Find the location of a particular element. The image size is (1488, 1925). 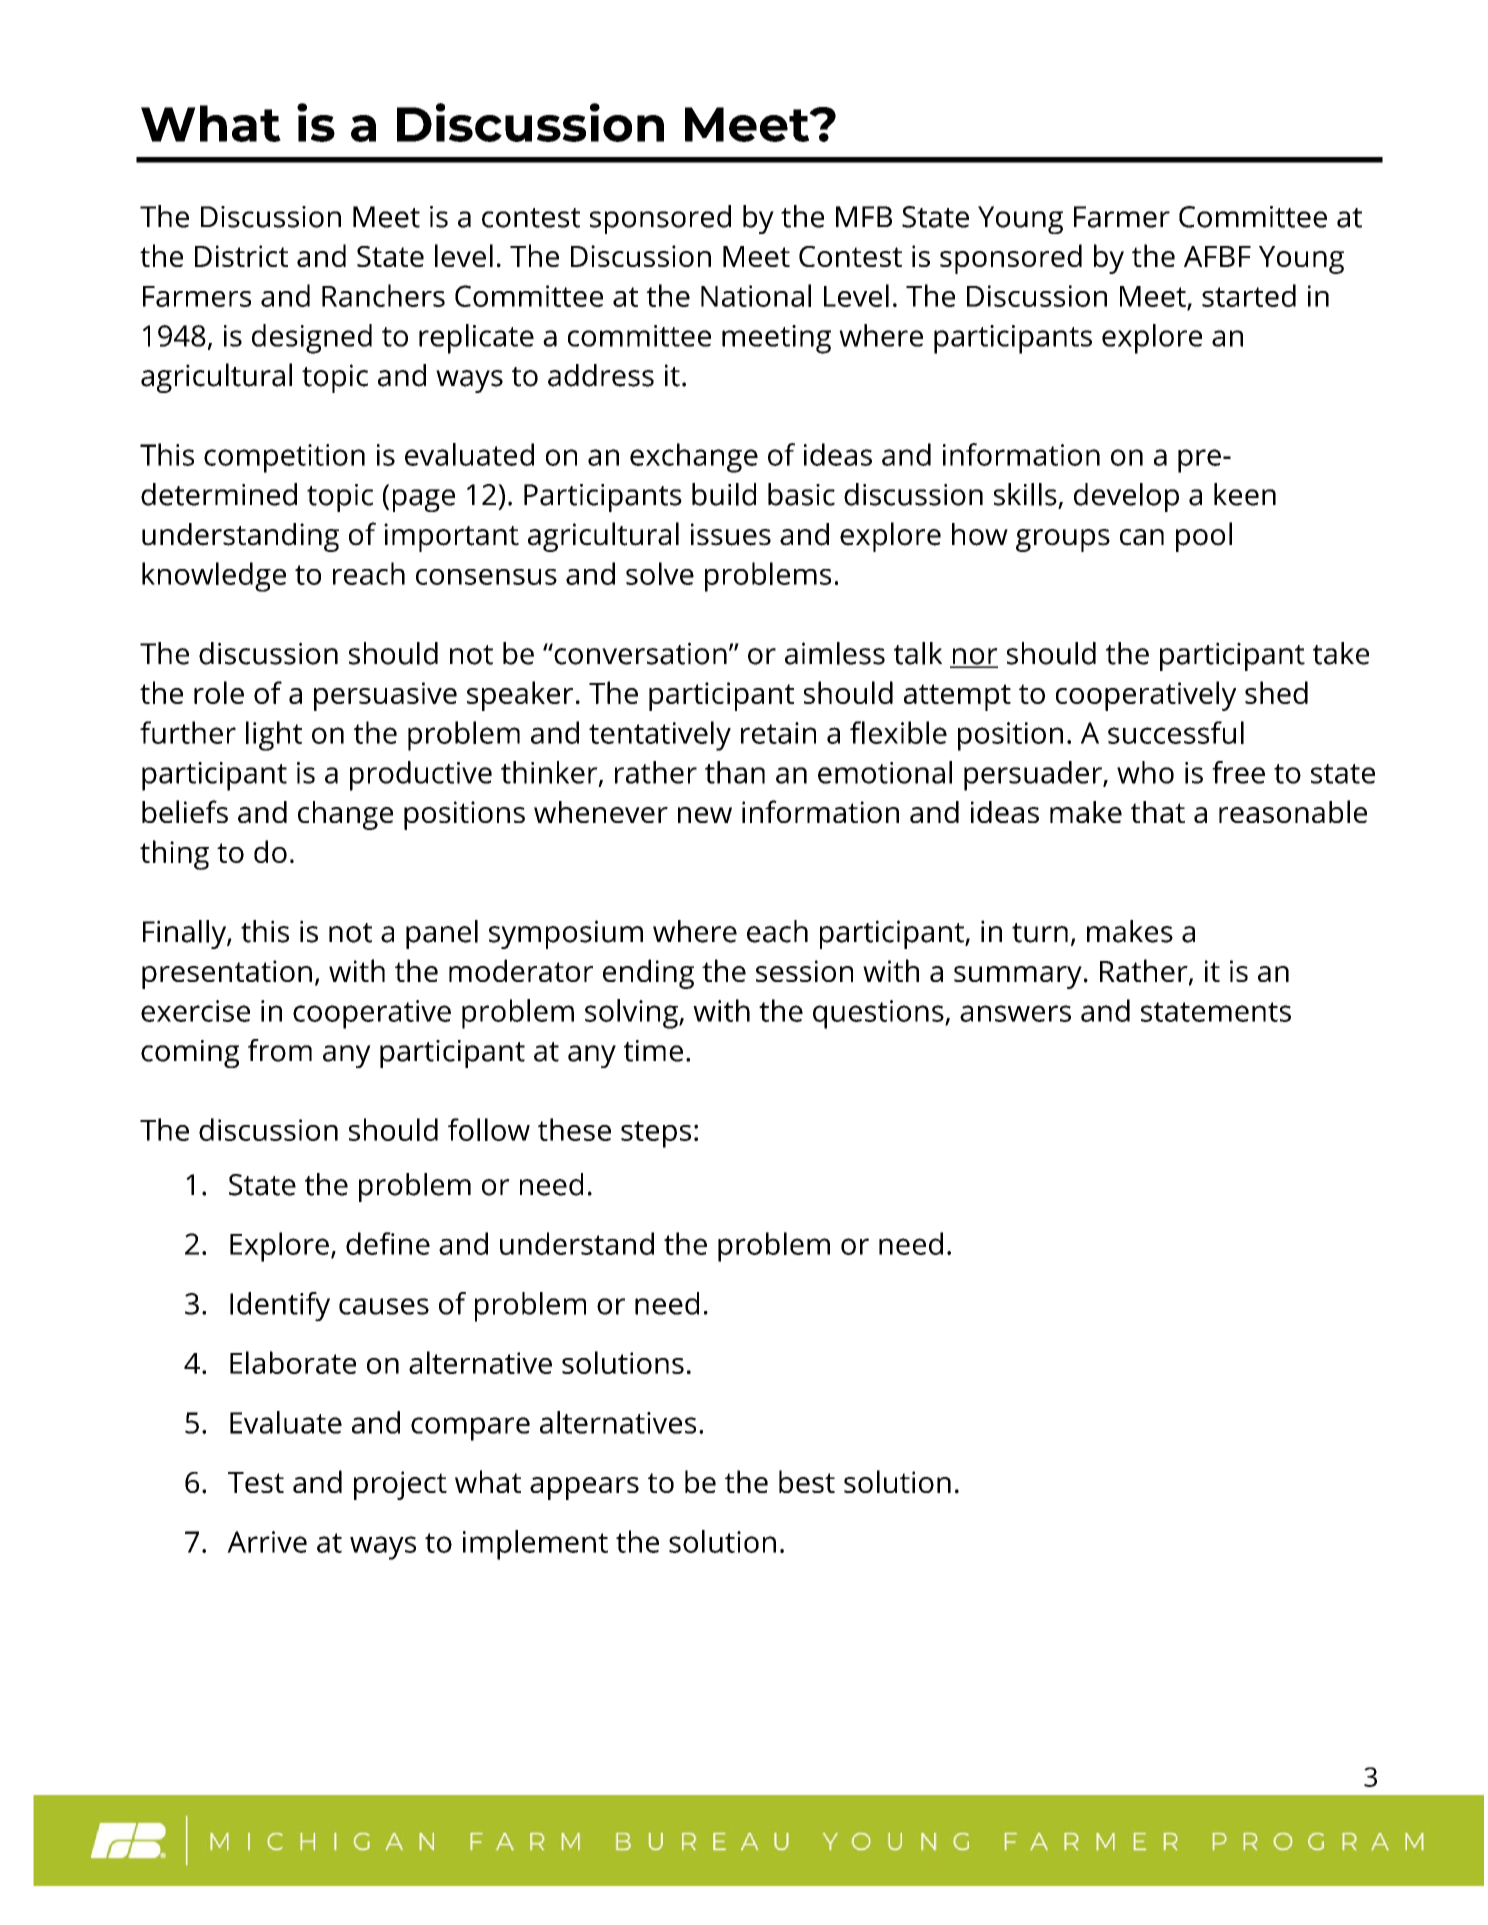

answers is located at coordinates (1015, 1013).
